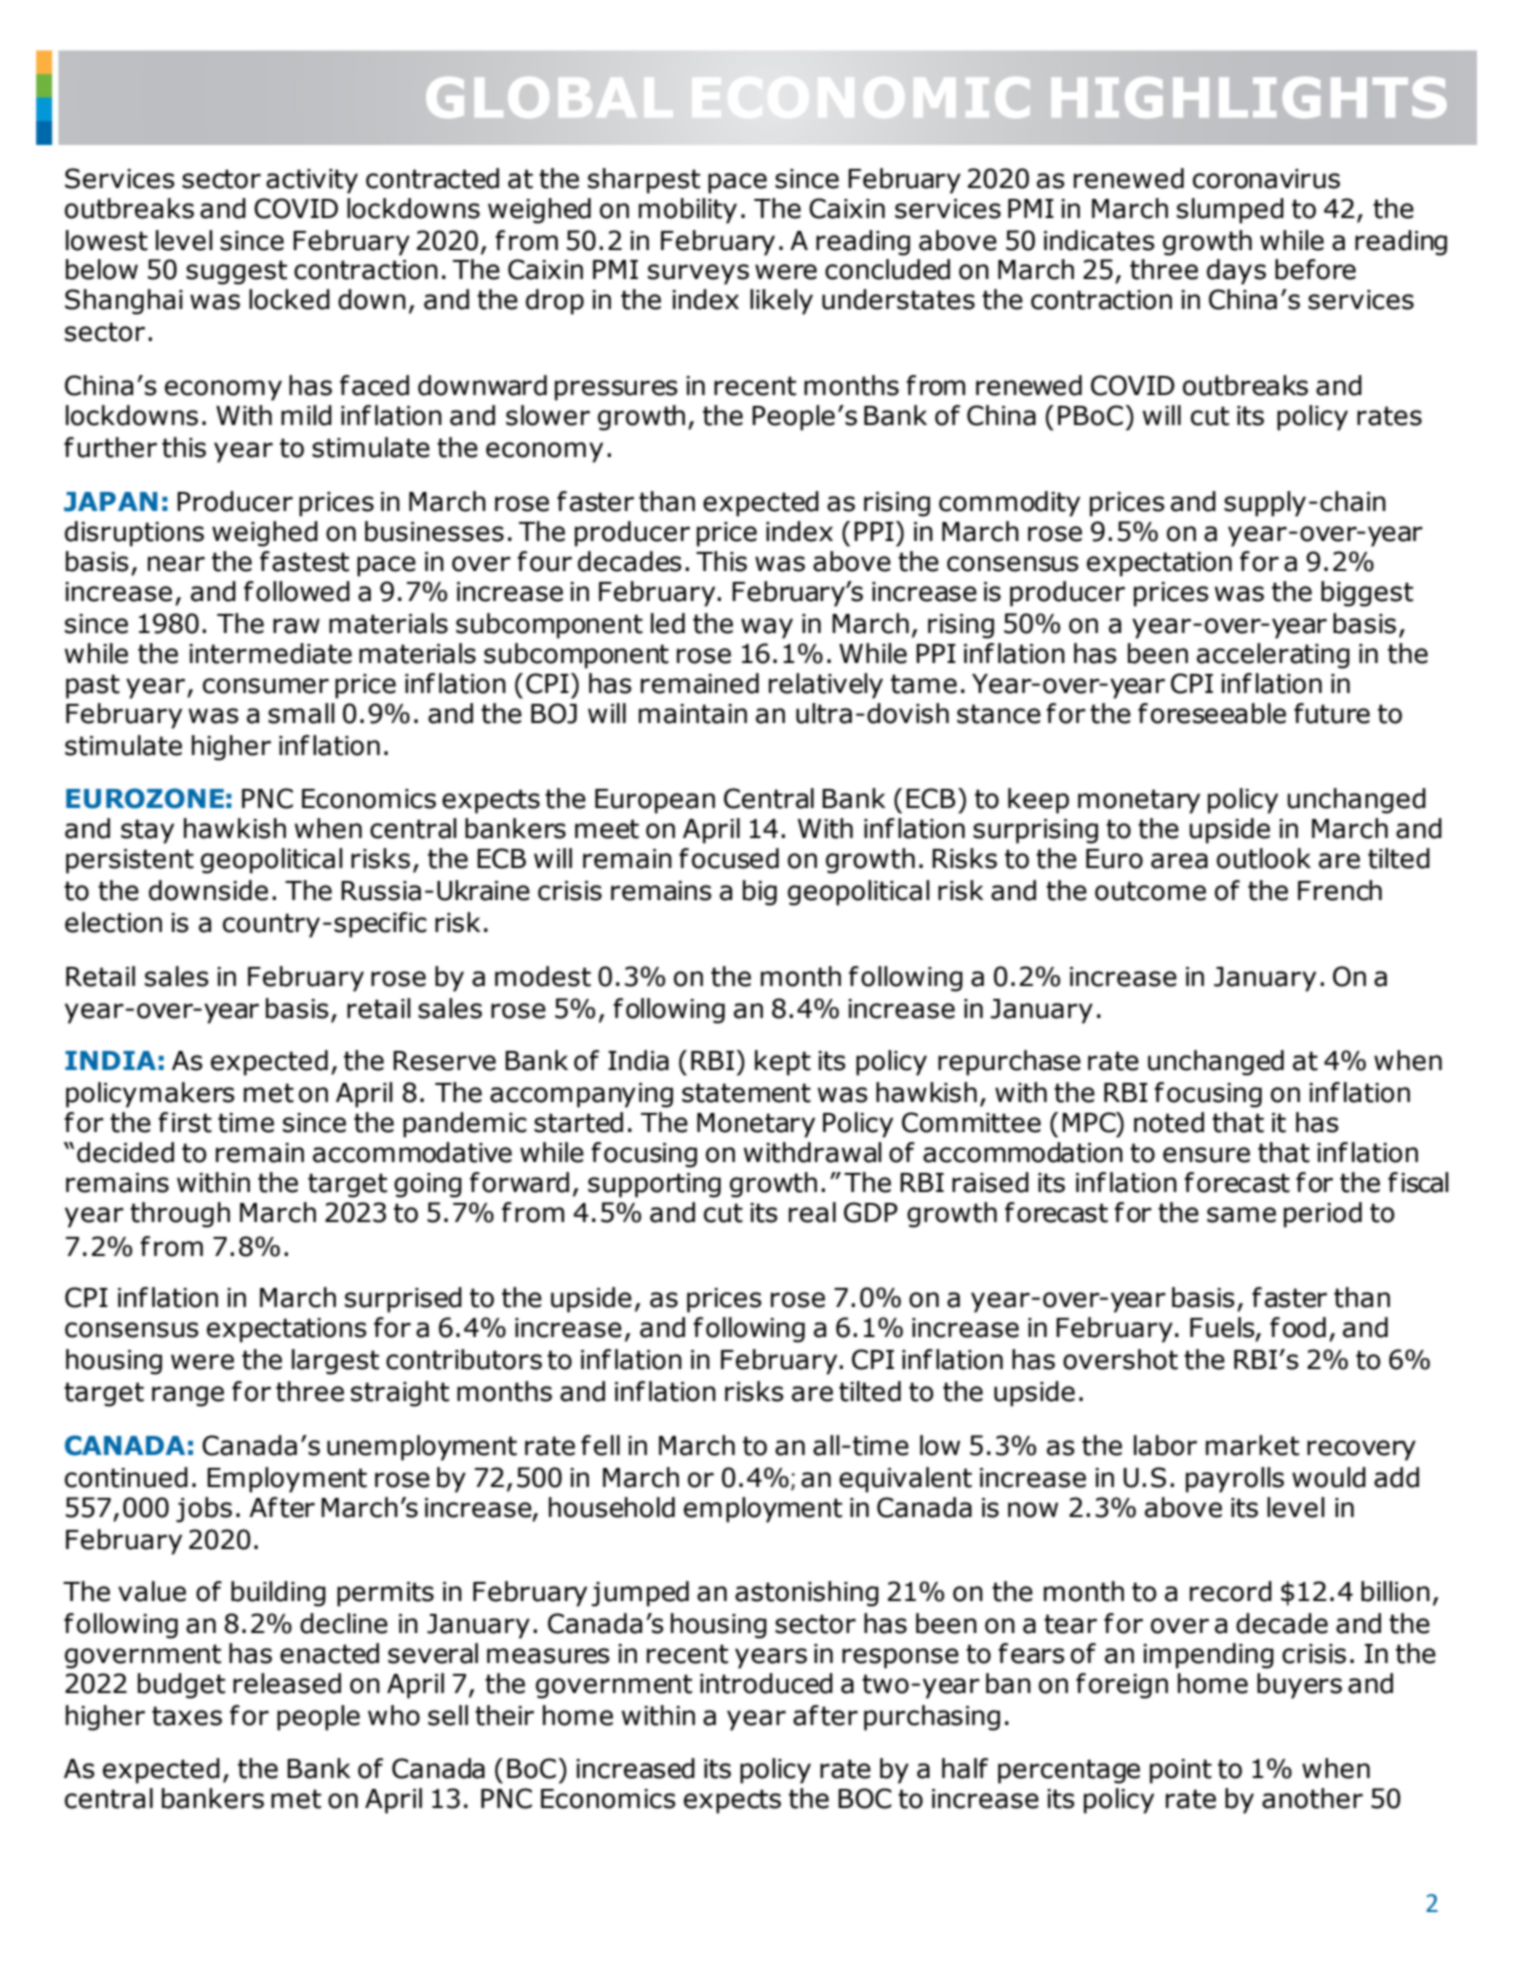 Image resolution: width=1527 pixels, height=1976 pixels. Describe the element at coordinates (783, 1063) in the screenshot. I see `kept` at that location.
